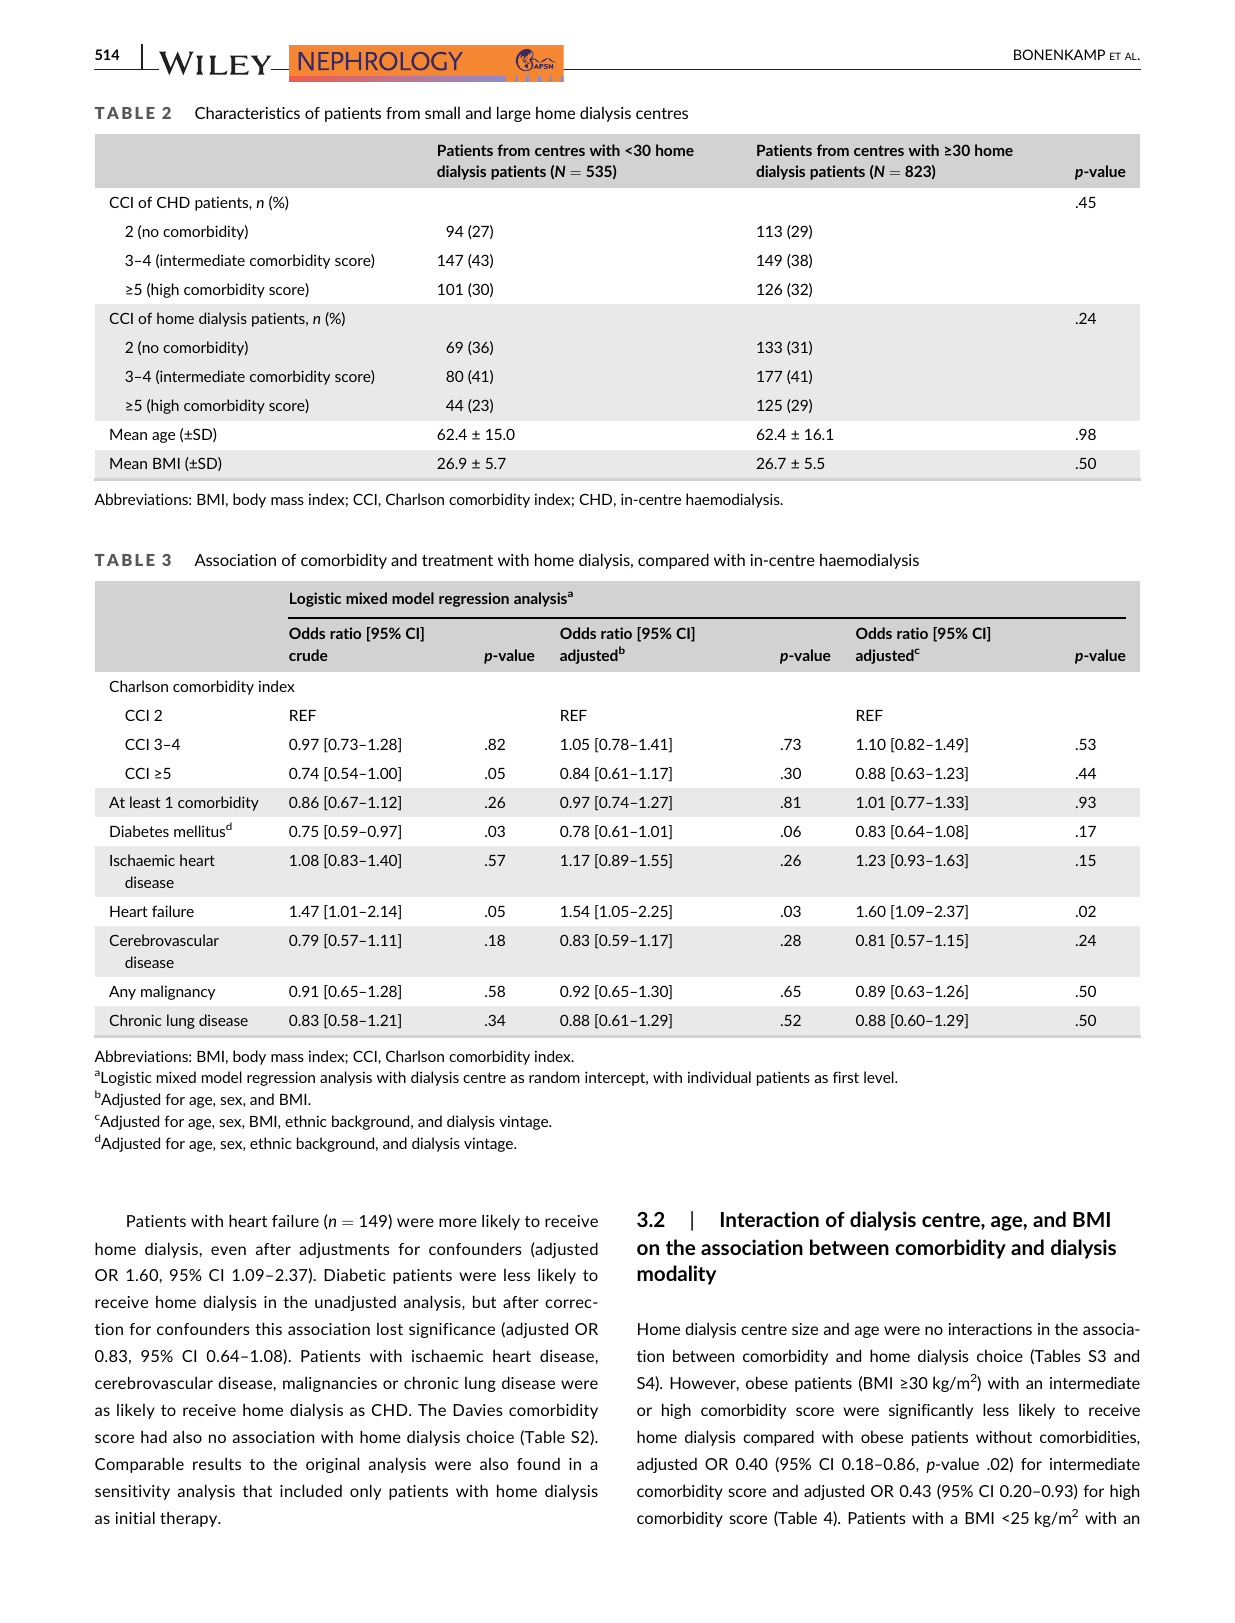 This page has height=1623, width=1235. I want to click on first, so click(846, 1077).
